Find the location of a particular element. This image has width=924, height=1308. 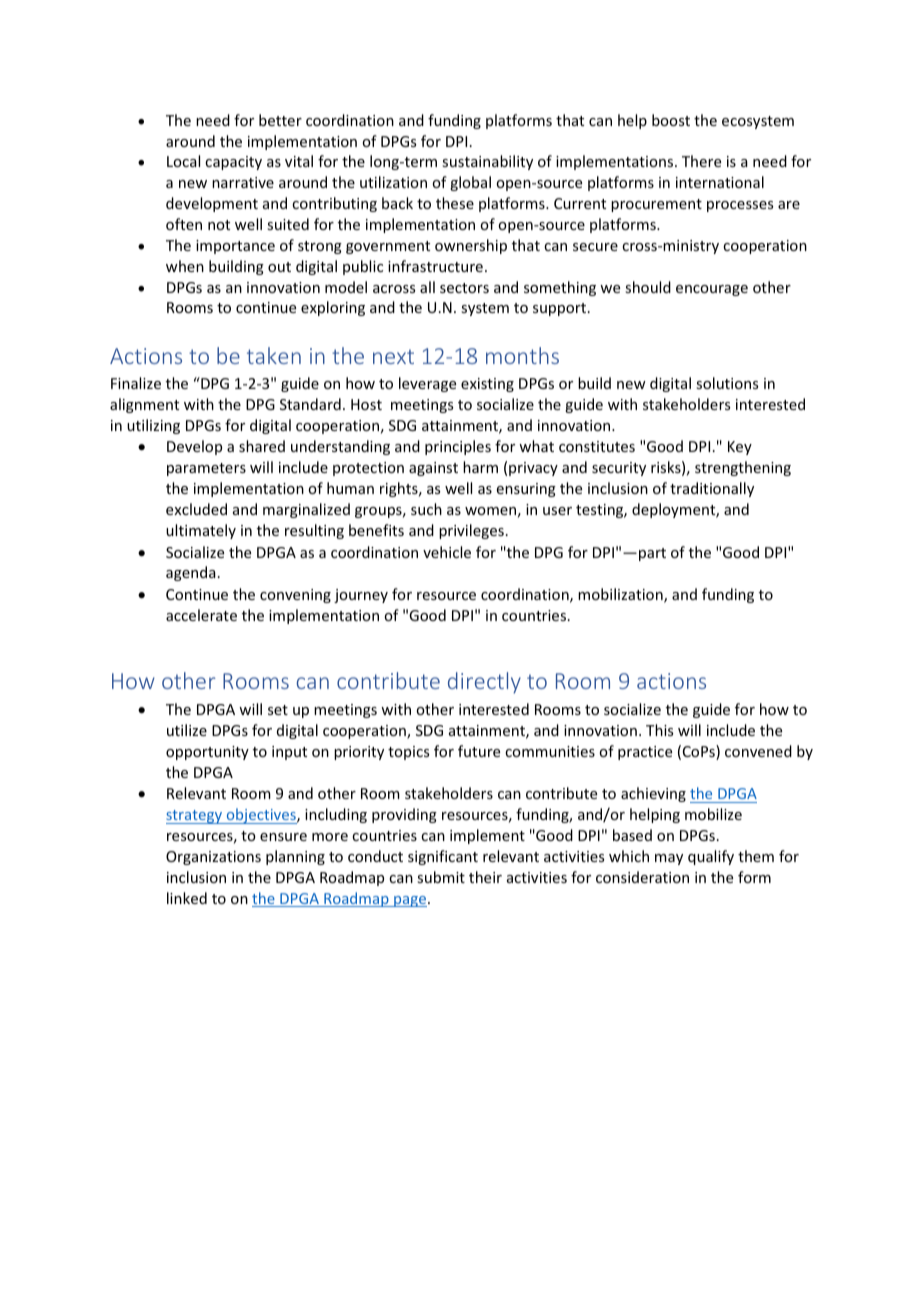

There is located at coordinates (701, 161).
